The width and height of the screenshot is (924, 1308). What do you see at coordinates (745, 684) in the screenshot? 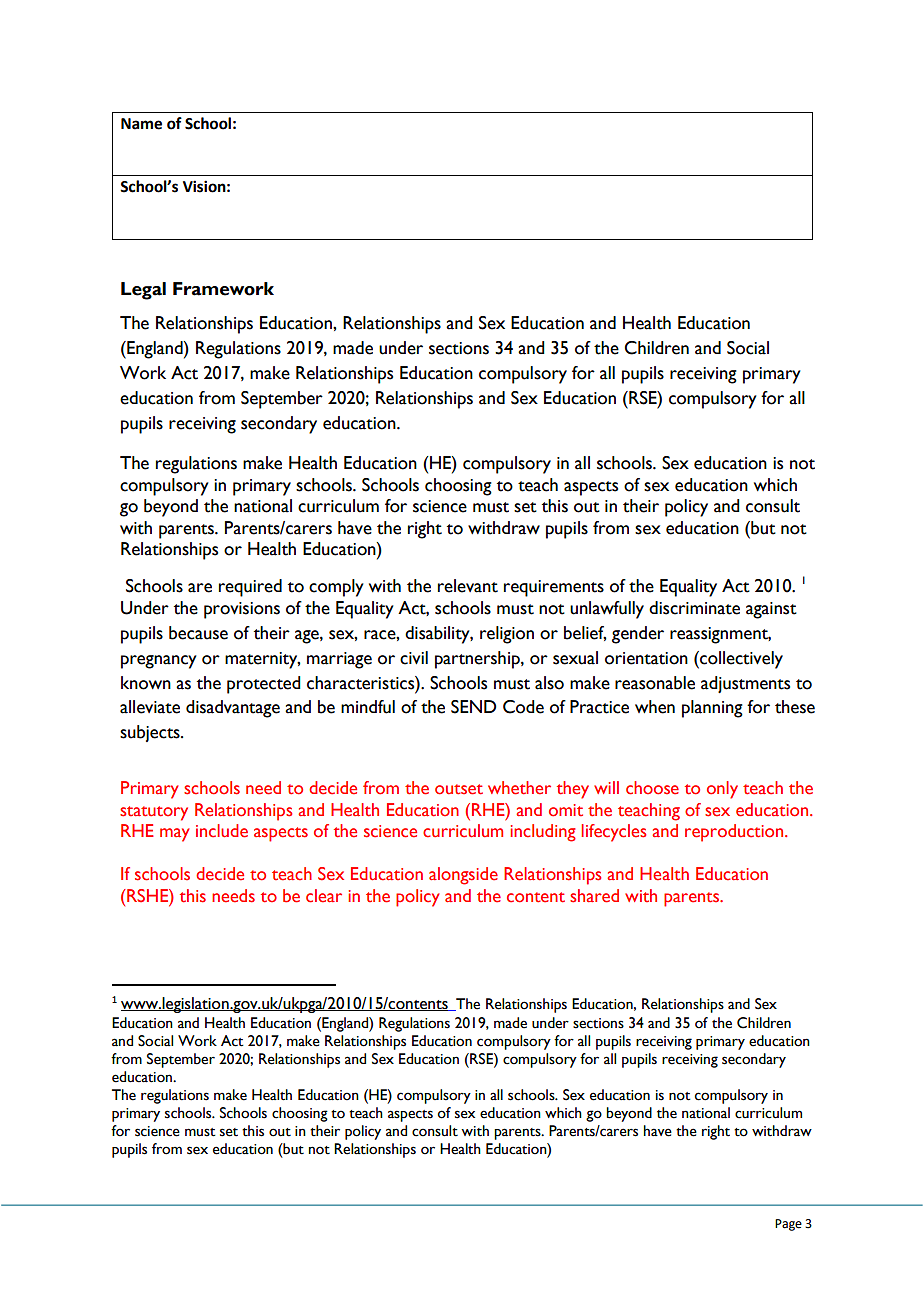
I see `adjustments` at bounding box center [745, 684].
